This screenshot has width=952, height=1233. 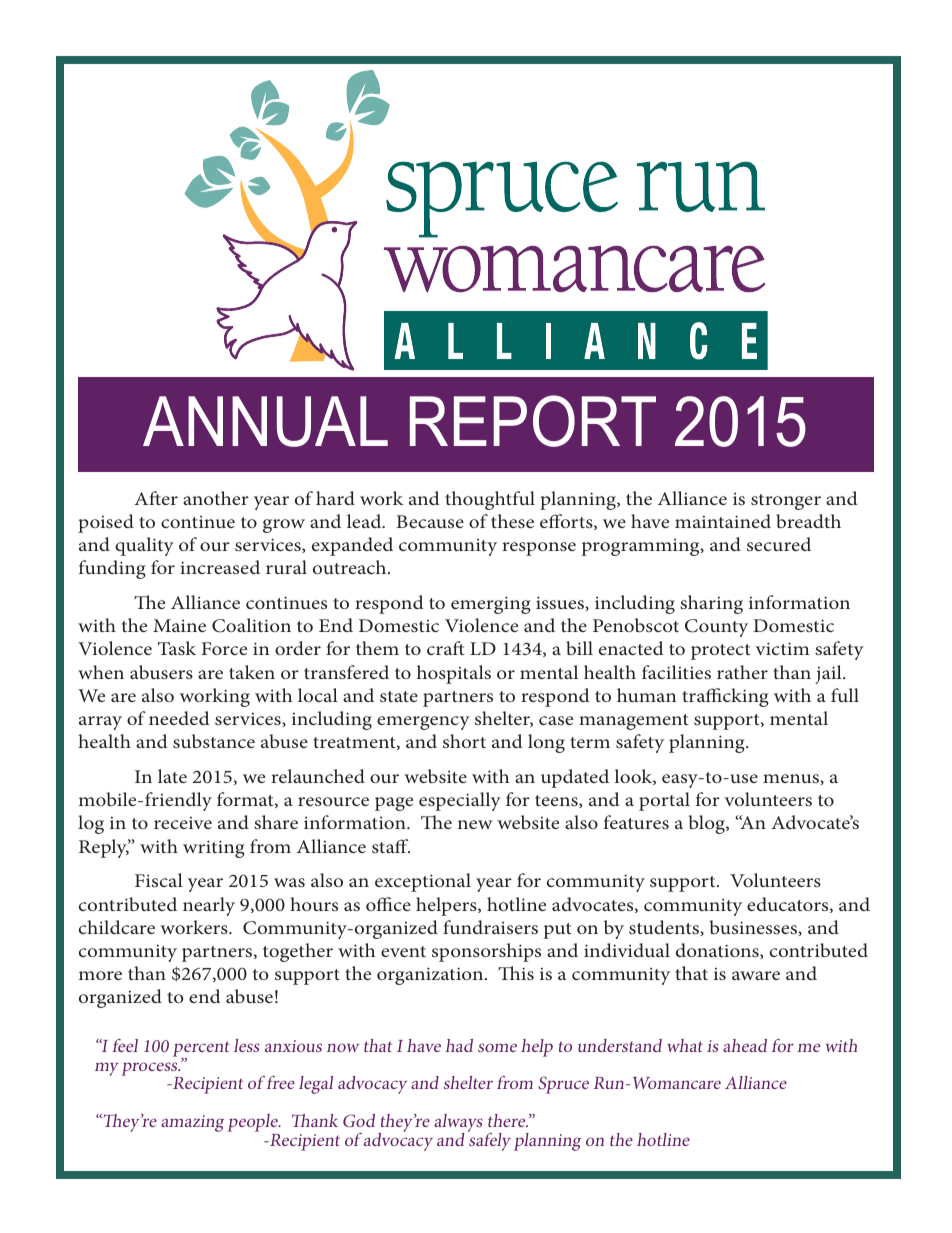 What do you see at coordinates (786, 502) in the screenshot?
I see `stronger` at bounding box center [786, 502].
